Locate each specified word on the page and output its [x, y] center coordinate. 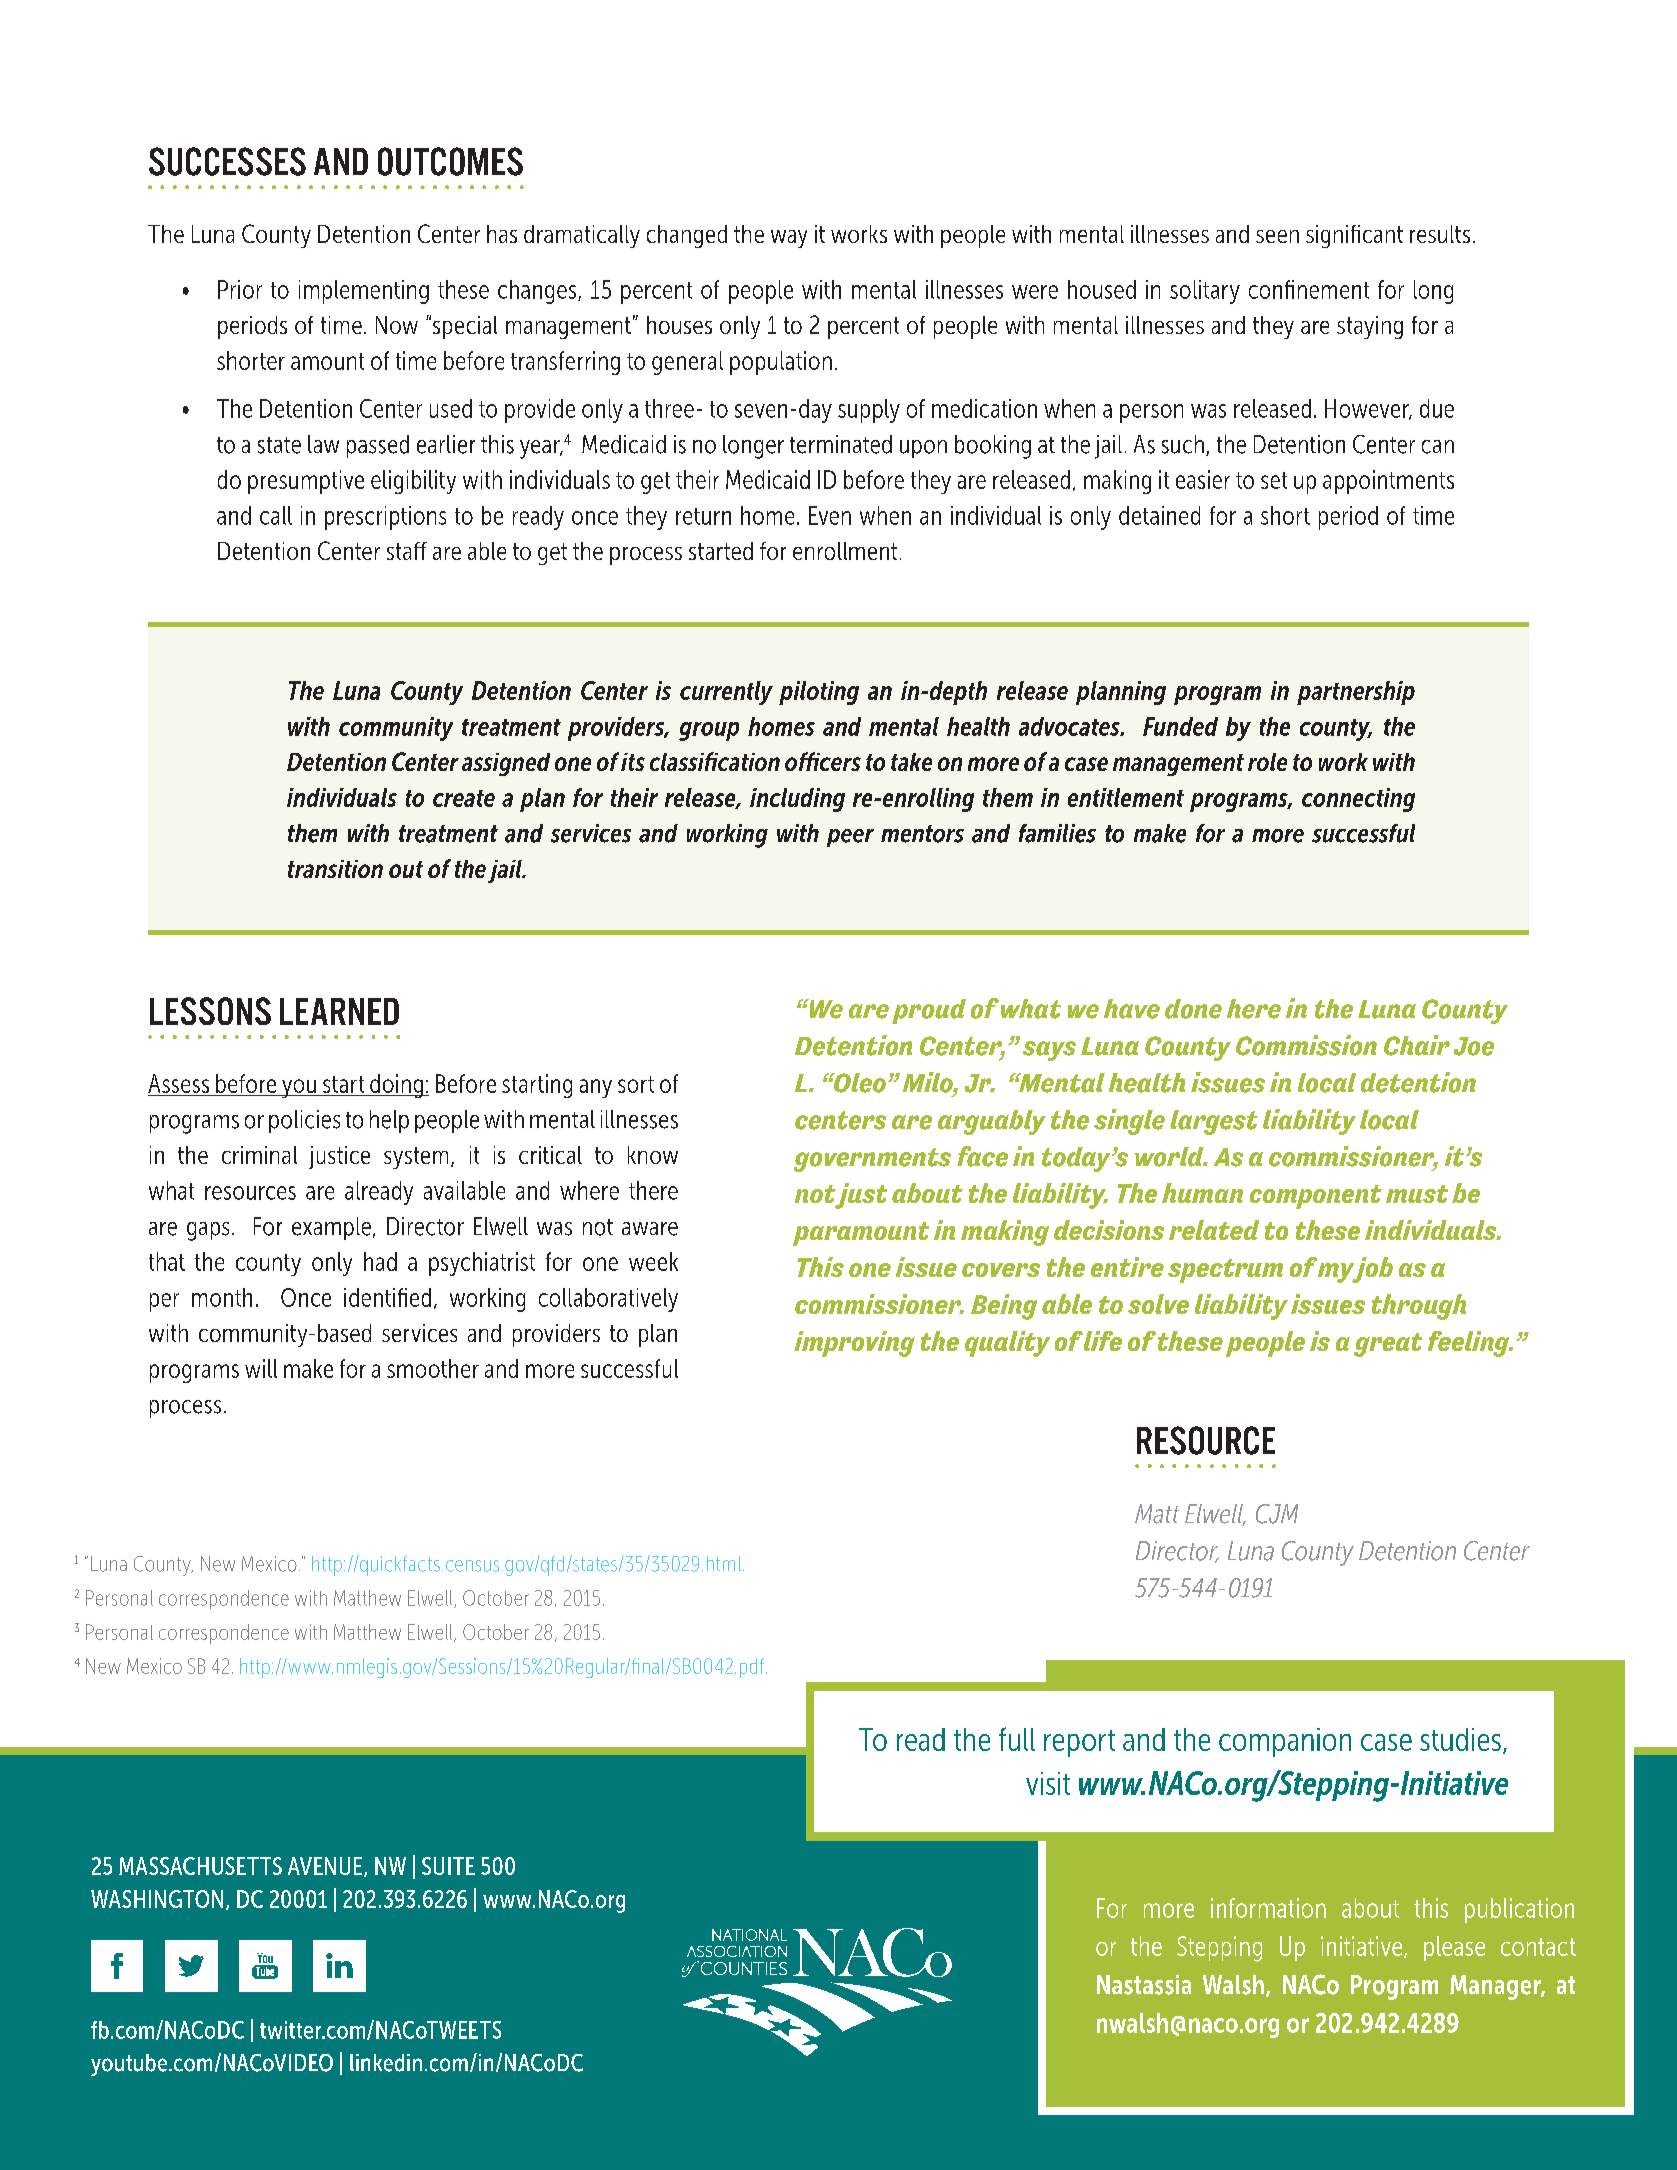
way [789, 239]
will [261, 1368]
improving [854, 1344]
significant [1354, 236]
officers [823, 761]
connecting [1358, 800]
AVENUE [326, 1867]
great [1388, 1345]
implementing [364, 292]
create [464, 798]
